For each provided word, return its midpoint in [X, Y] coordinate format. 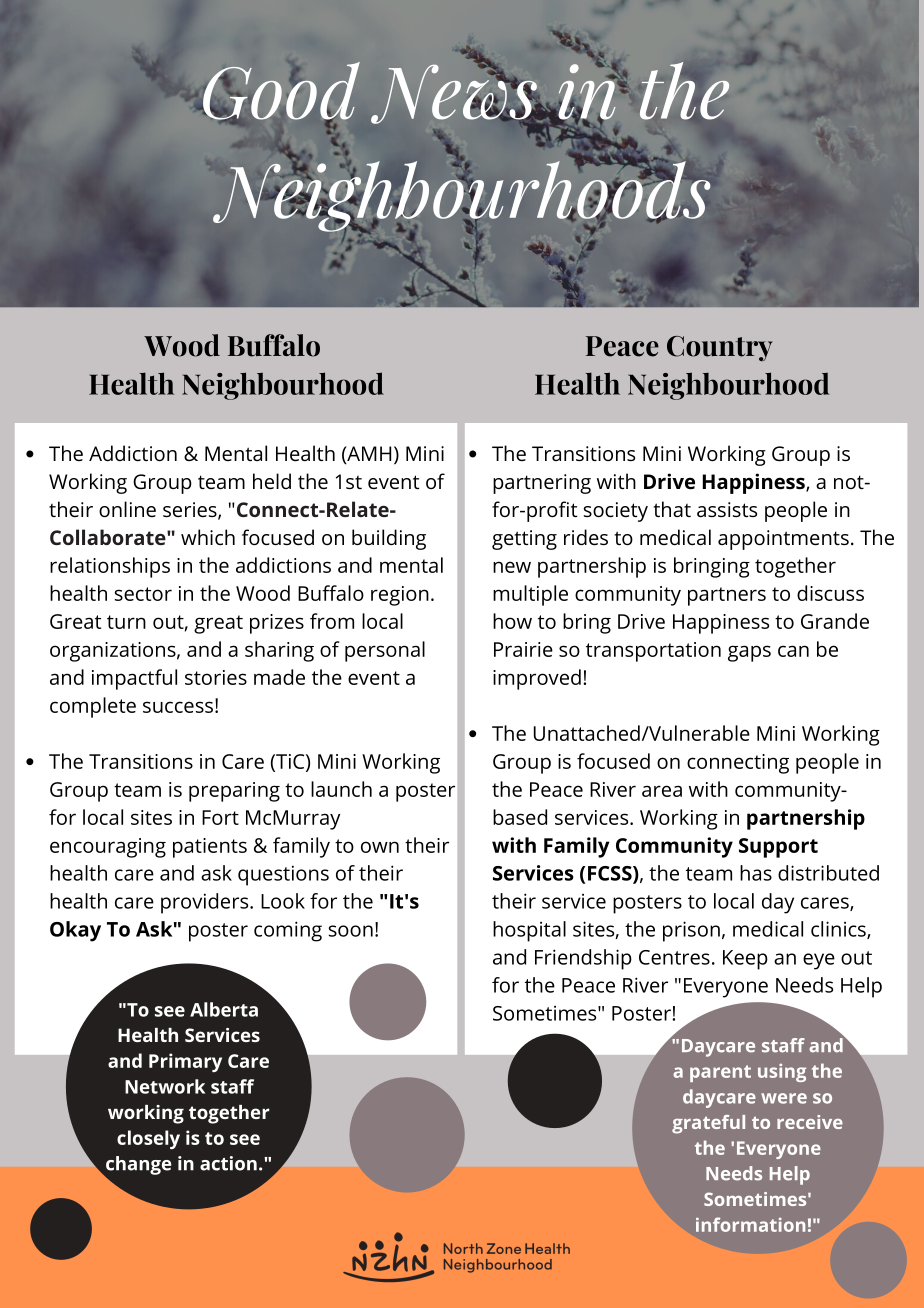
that [672, 509]
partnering [542, 484]
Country [720, 348]
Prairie [523, 649]
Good [280, 92]
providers [206, 903]
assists [727, 509]
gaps [749, 653]
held [272, 481]
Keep [745, 960]
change [137, 1166]
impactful [134, 679]
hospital [529, 931]
